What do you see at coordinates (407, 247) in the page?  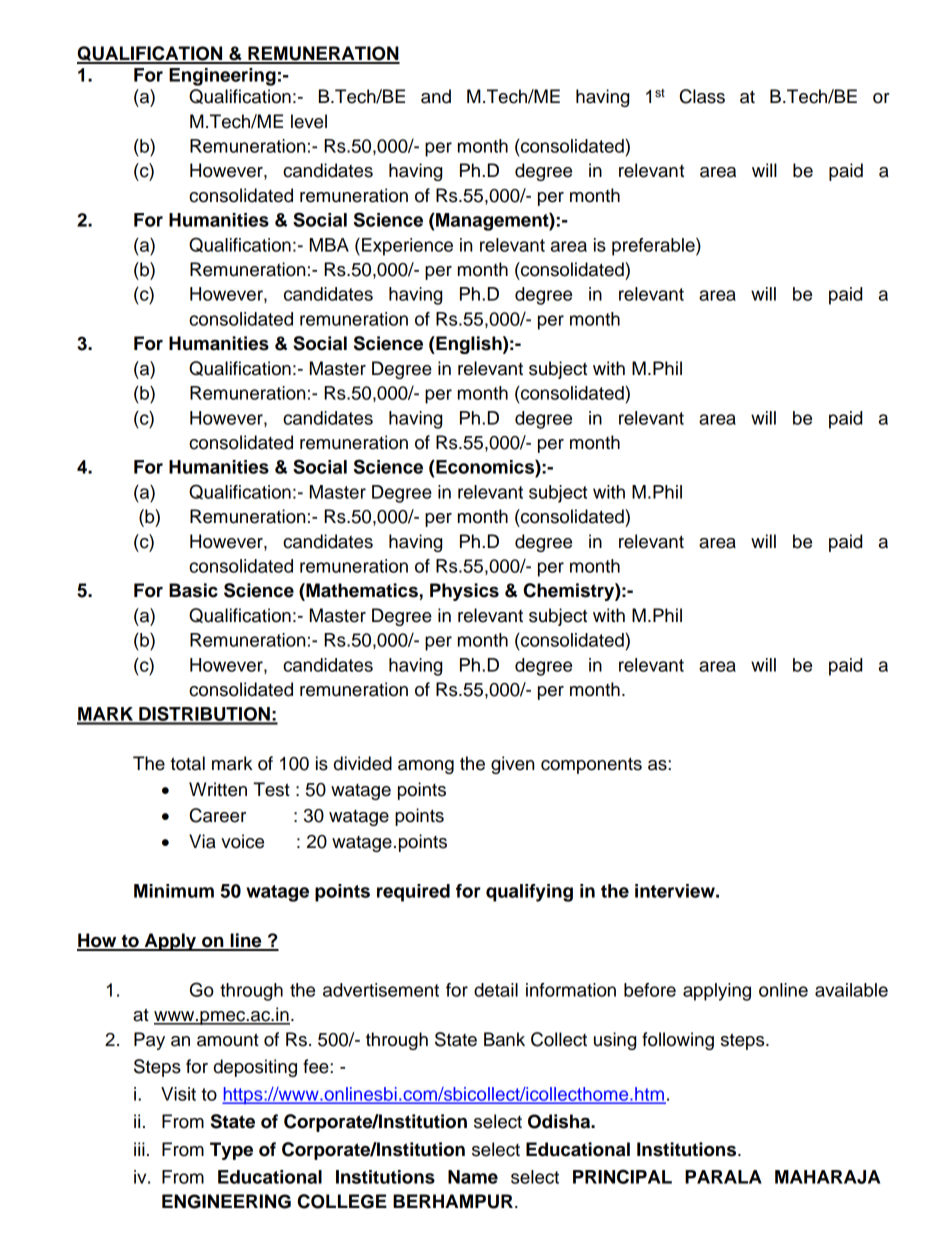 I see `Experience` at bounding box center [407, 247].
